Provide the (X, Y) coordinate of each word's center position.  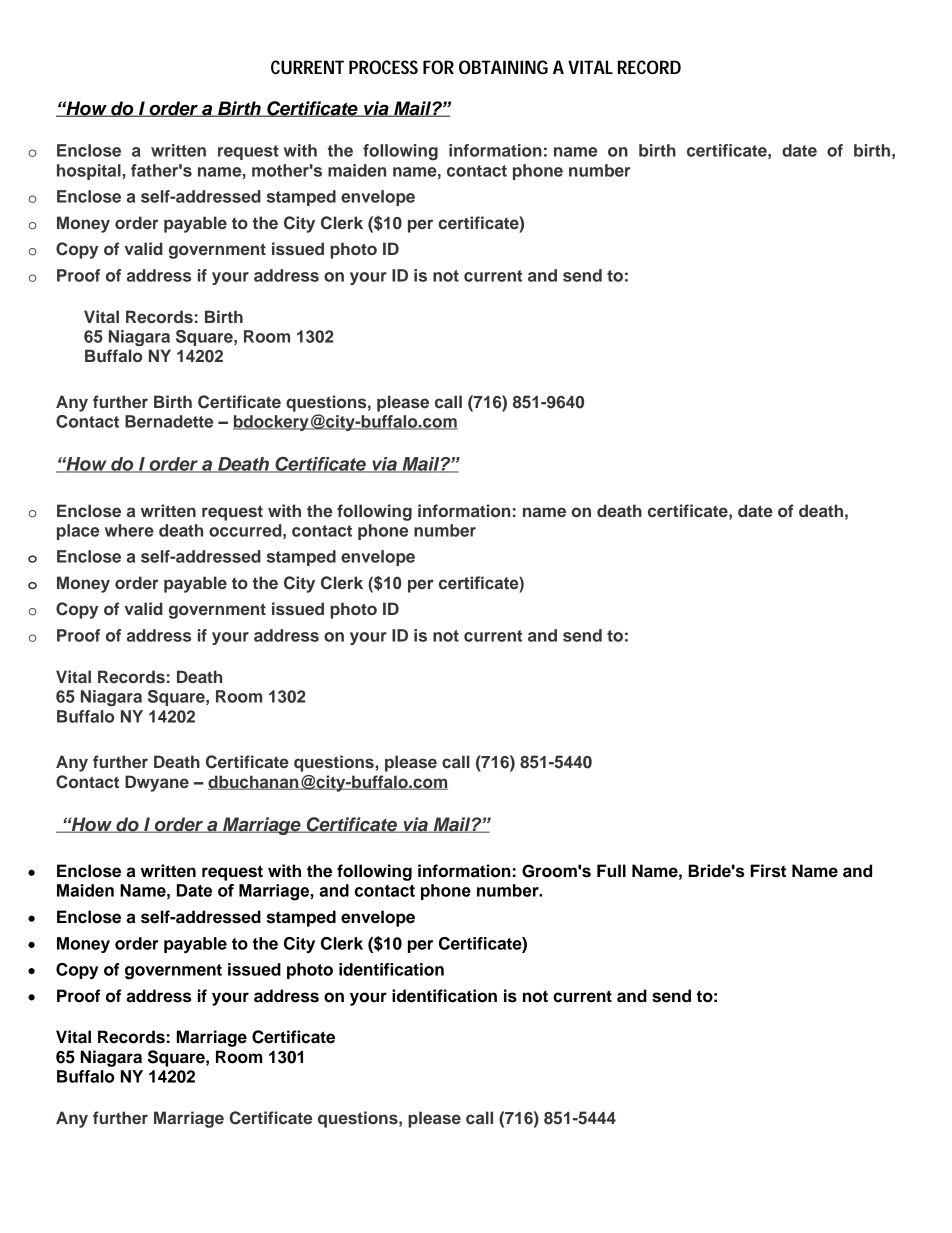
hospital (89, 172)
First (768, 871)
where (129, 530)
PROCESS (383, 67)
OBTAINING (503, 67)
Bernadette (169, 421)
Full (611, 871)
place (78, 532)
